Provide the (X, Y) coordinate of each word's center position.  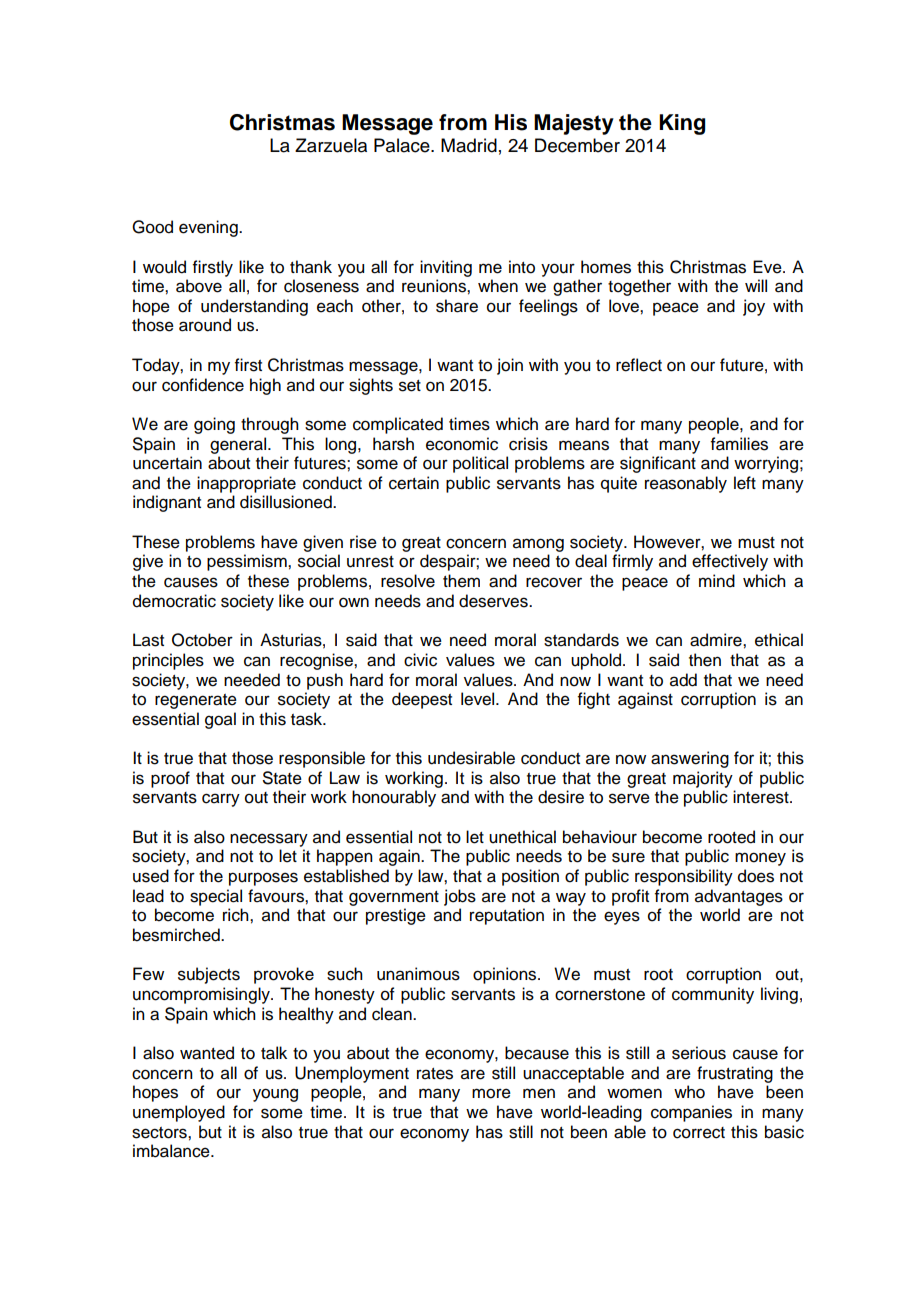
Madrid (469, 145)
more (491, 1093)
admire (717, 640)
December (577, 145)
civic (420, 660)
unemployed (179, 1113)
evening (209, 228)
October (202, 640)
